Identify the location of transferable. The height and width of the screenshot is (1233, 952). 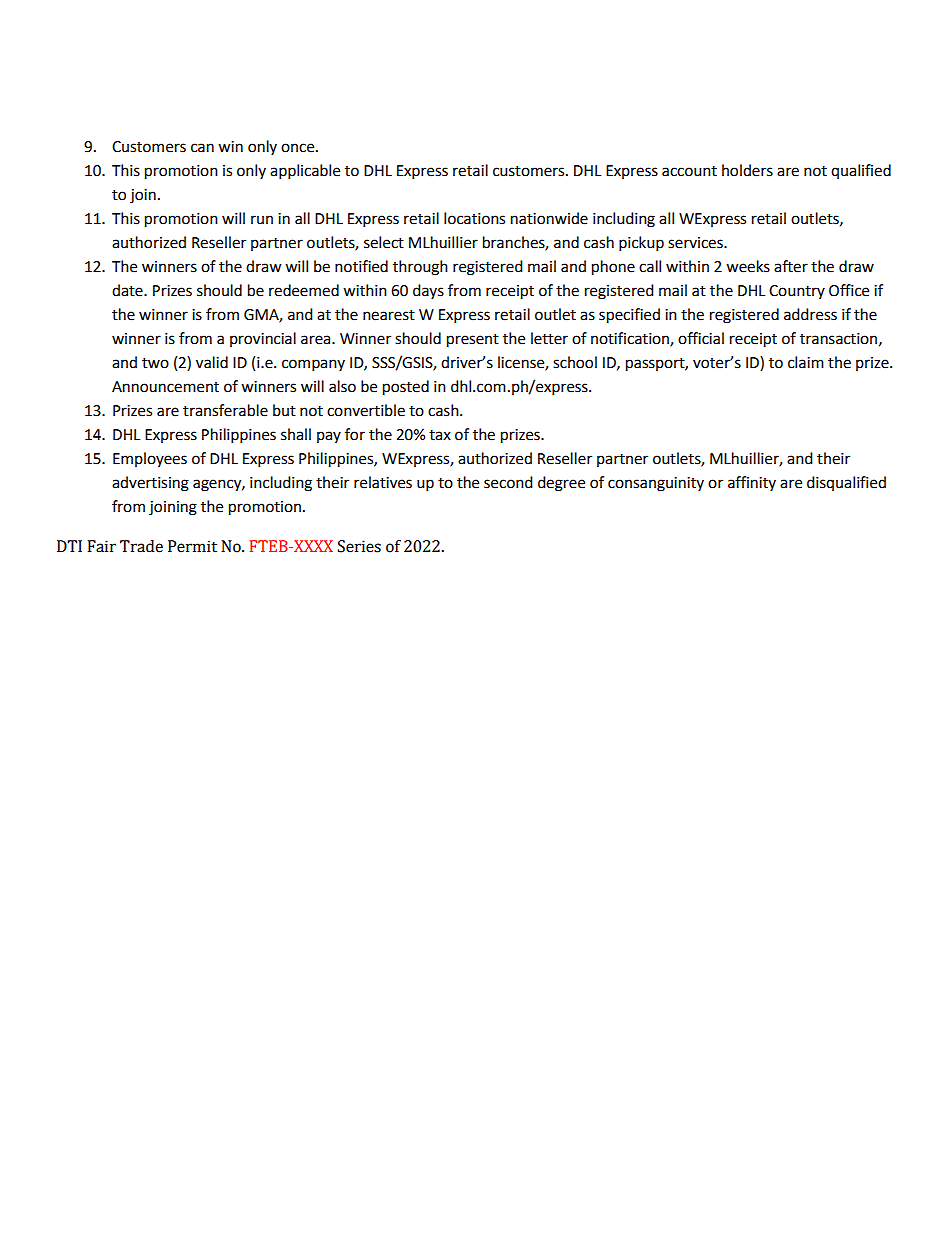
(225, 410).
